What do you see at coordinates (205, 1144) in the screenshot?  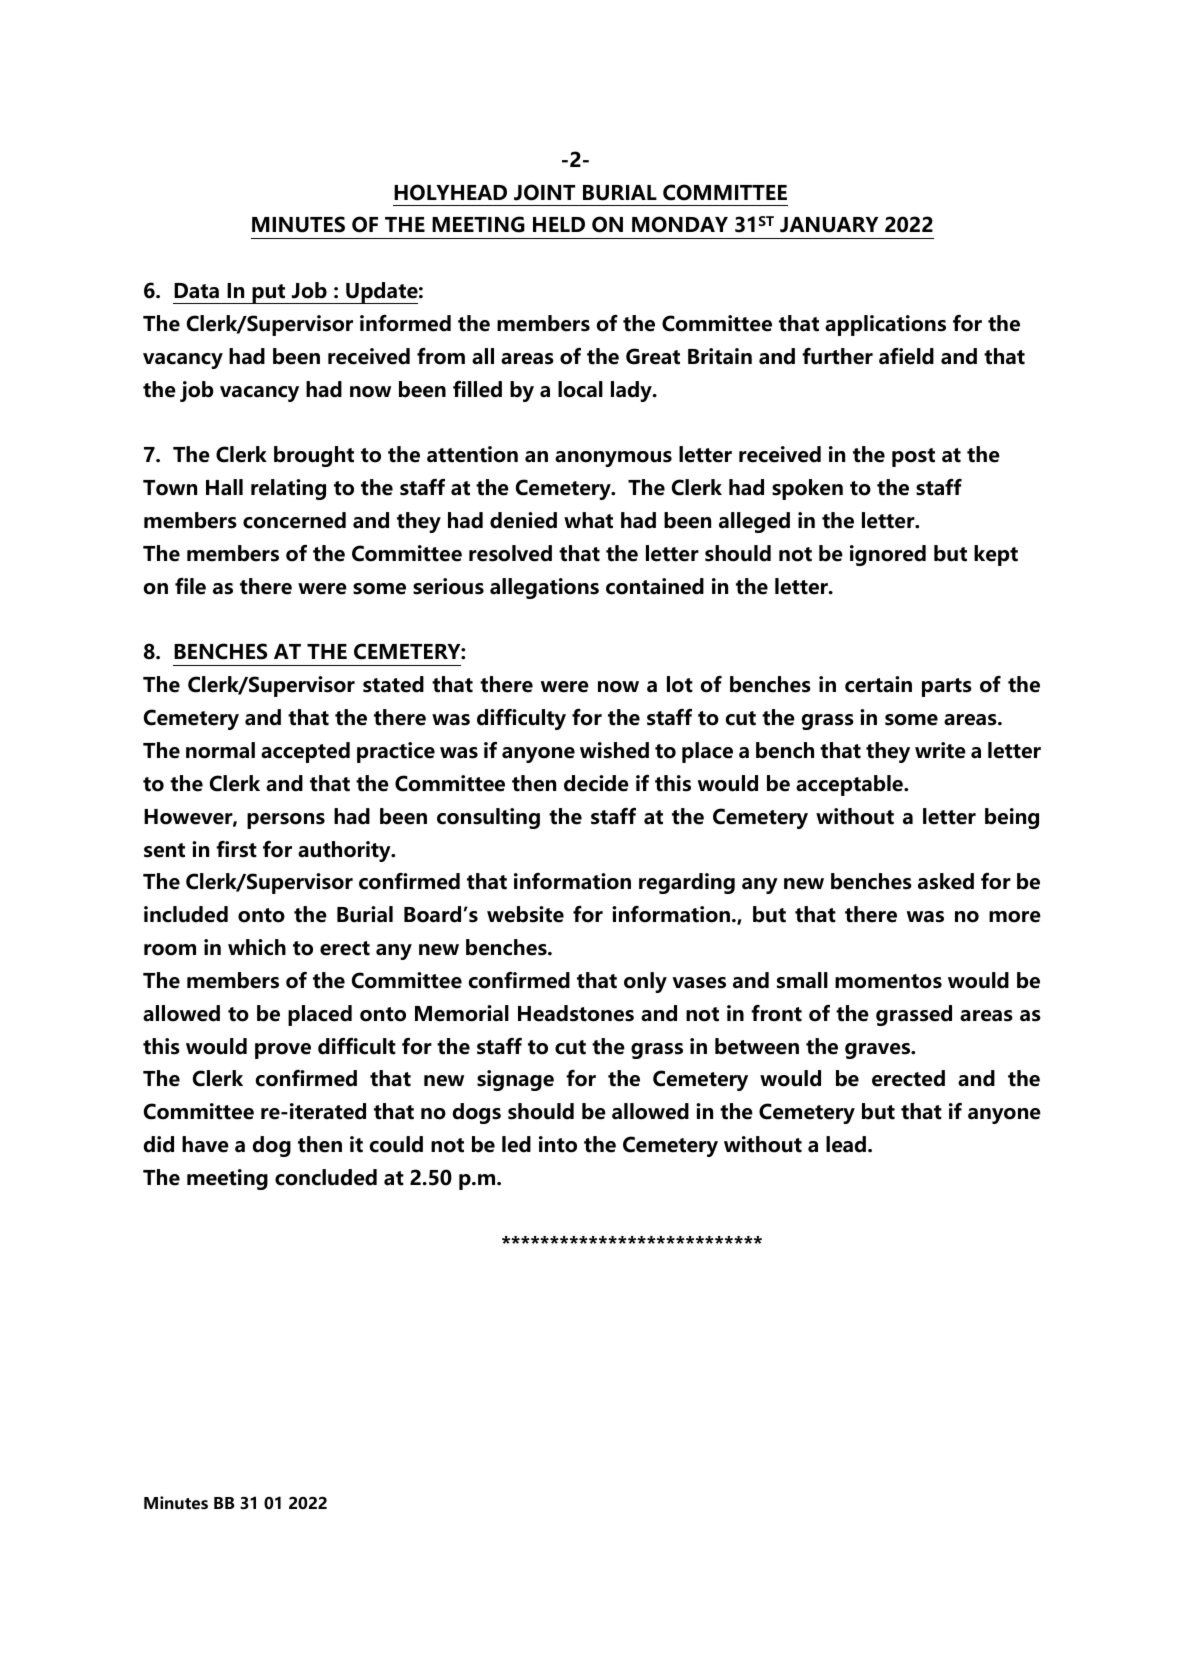 I see `have` at bounding box center [205, 1144].
